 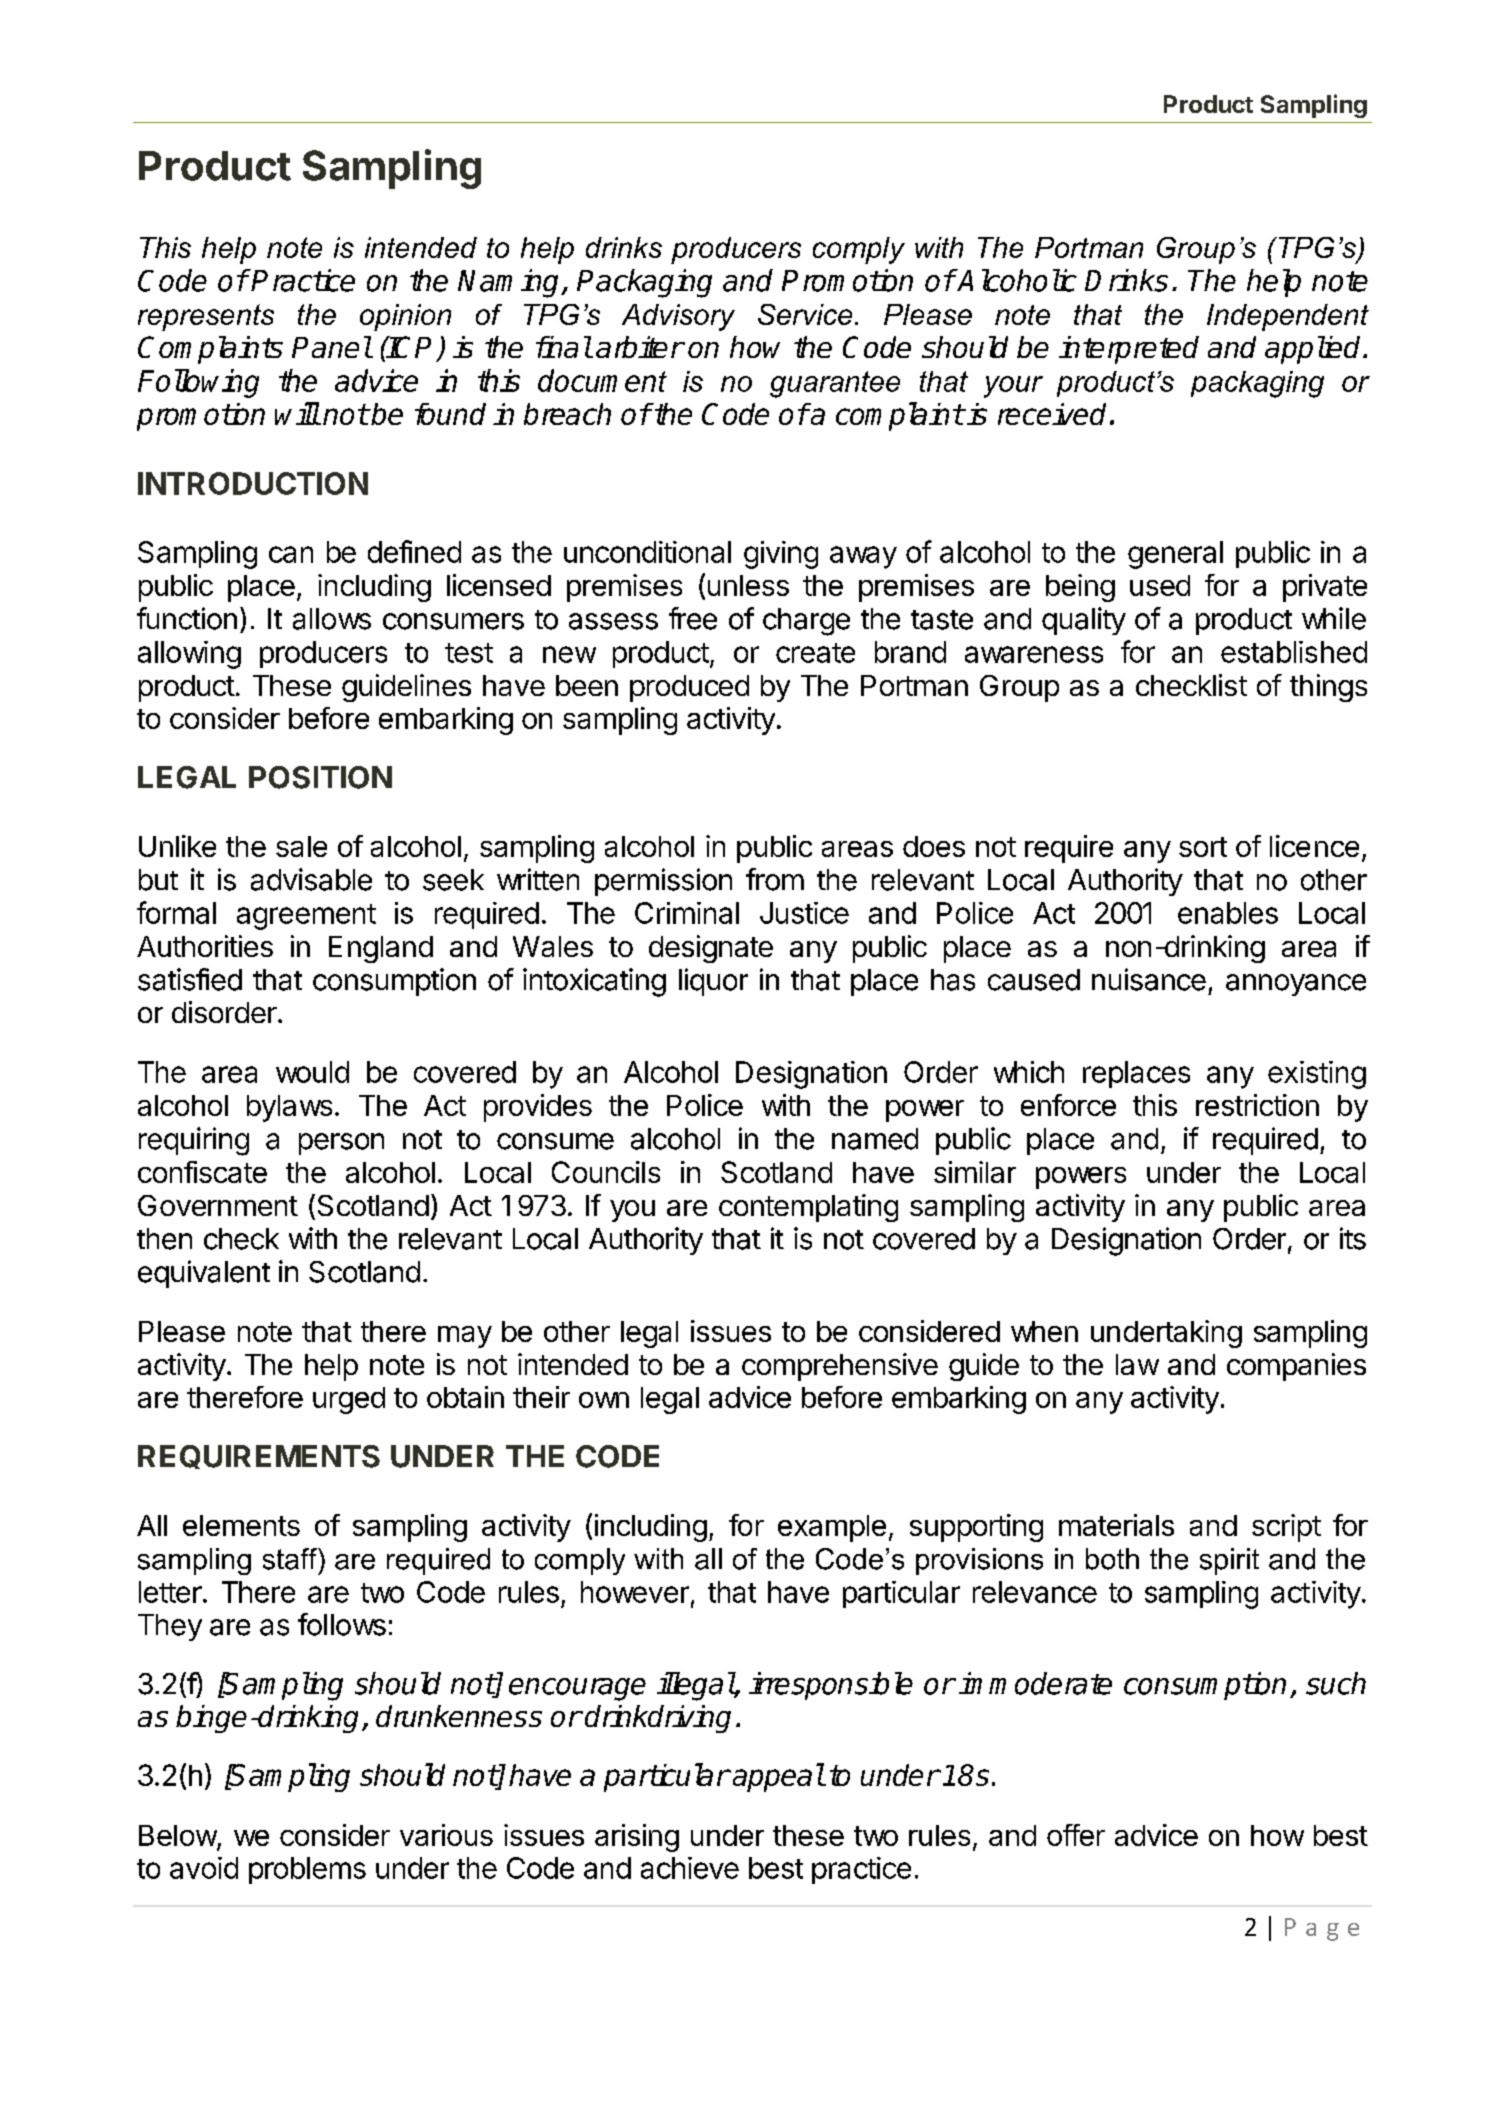 I want to click on urged, so click(x=349, y=1400).
